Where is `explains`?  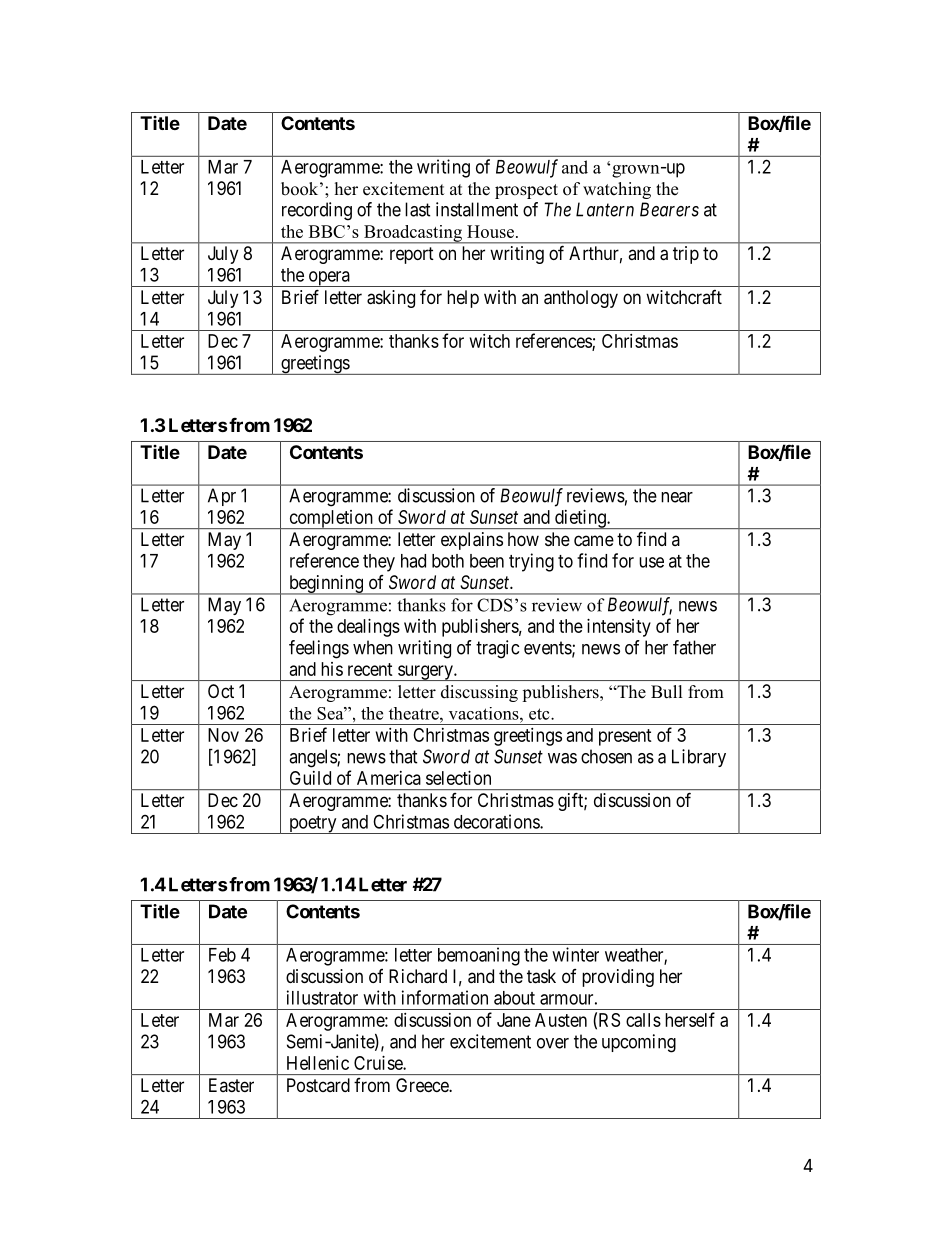 explains is located at coordinates (472, 541).
